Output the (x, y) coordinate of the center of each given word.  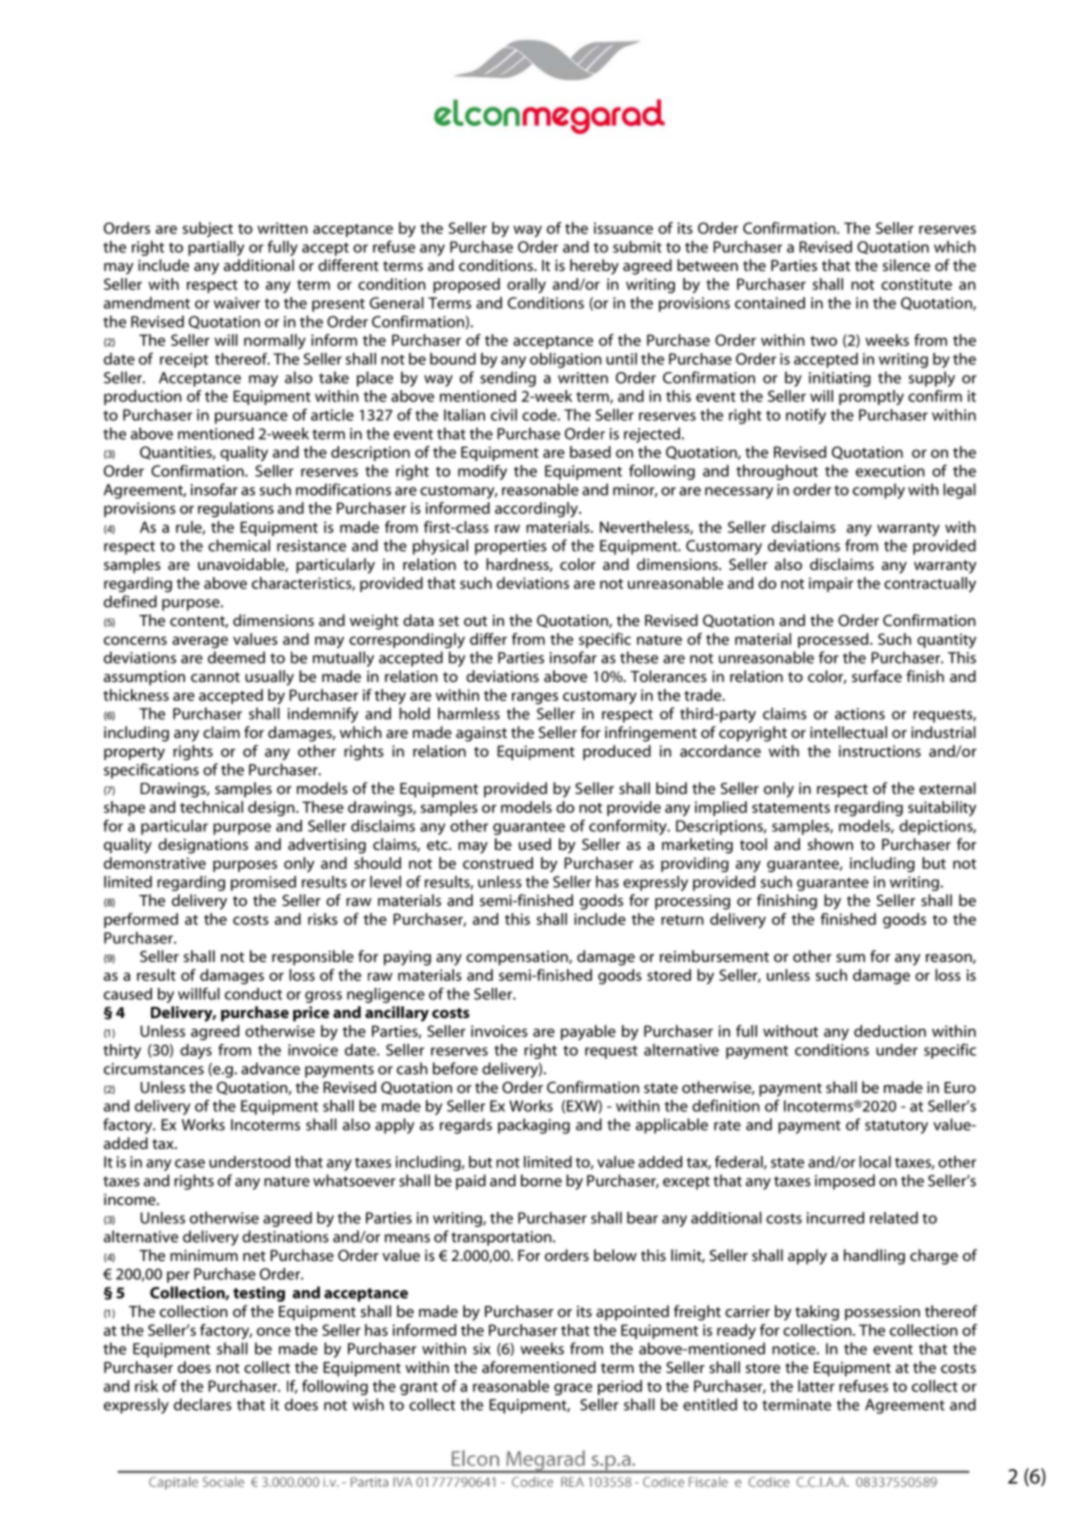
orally (526, 286)
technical (211, 807)
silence (906, 265)
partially (216, 248)
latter (816, 1386)
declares (203, 1404)
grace (573, 1389)
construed (498, 863)
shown (830, 844)
